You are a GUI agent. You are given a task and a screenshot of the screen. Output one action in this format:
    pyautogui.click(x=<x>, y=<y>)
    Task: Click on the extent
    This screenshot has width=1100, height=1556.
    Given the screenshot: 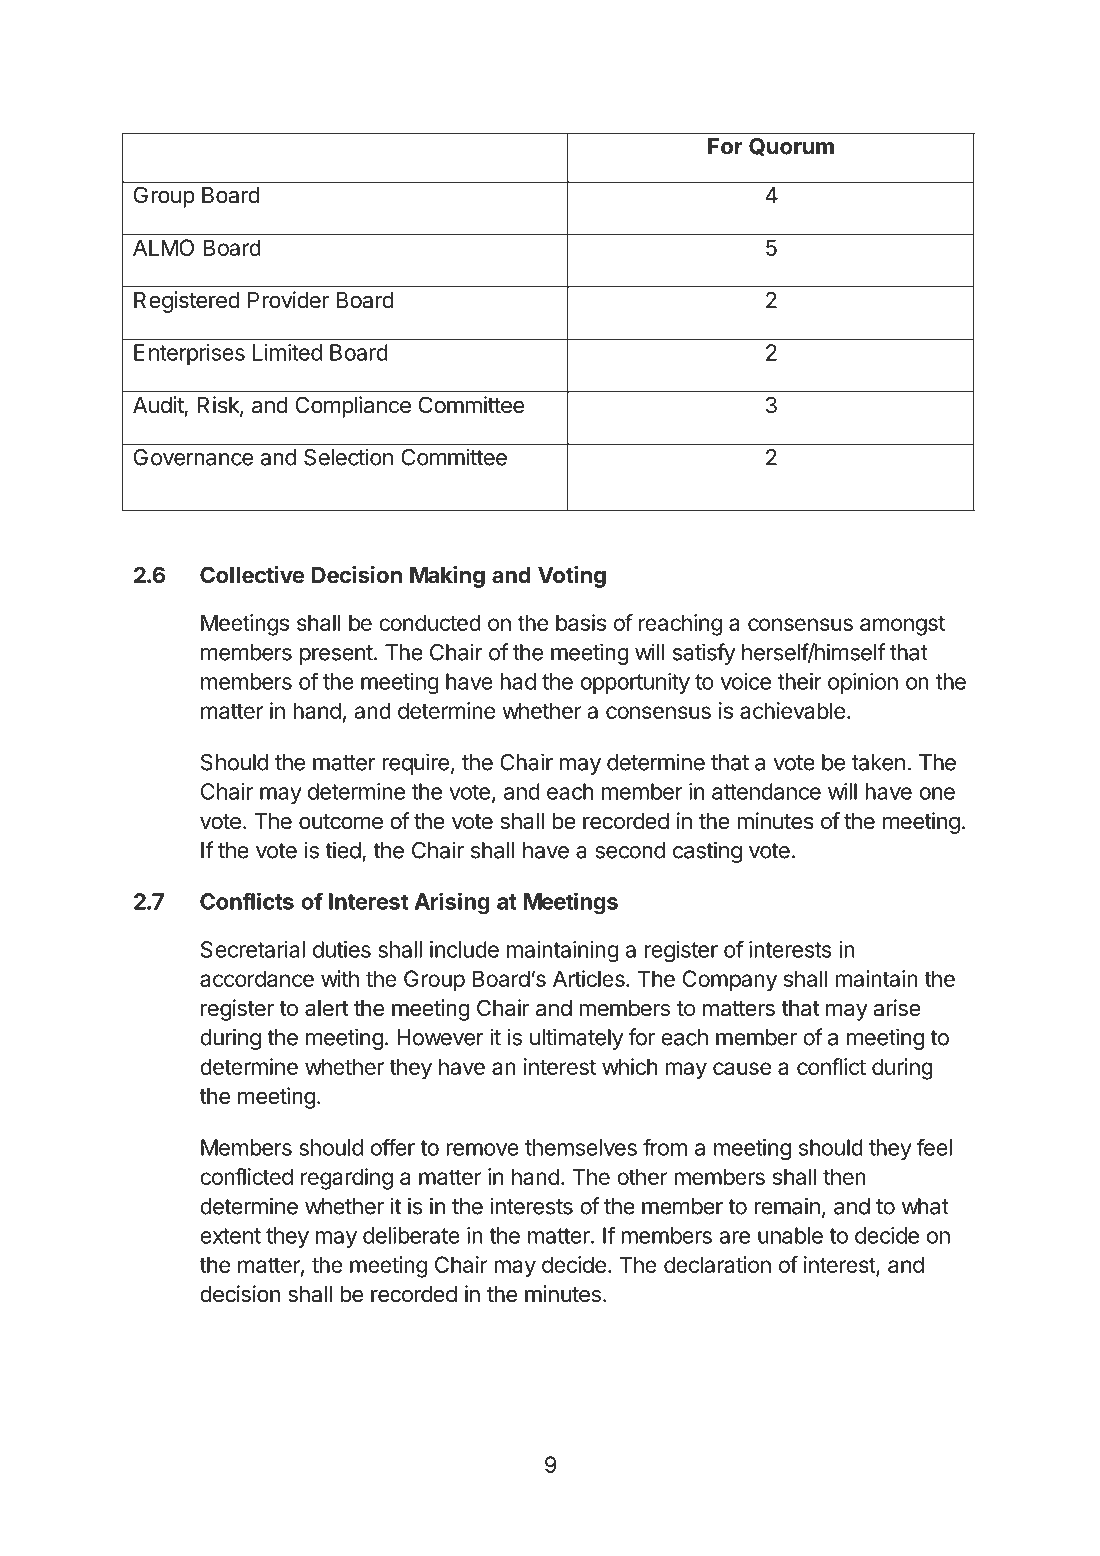 What is the action you would take?
    pyautogui.click(x=230, y=1236)
